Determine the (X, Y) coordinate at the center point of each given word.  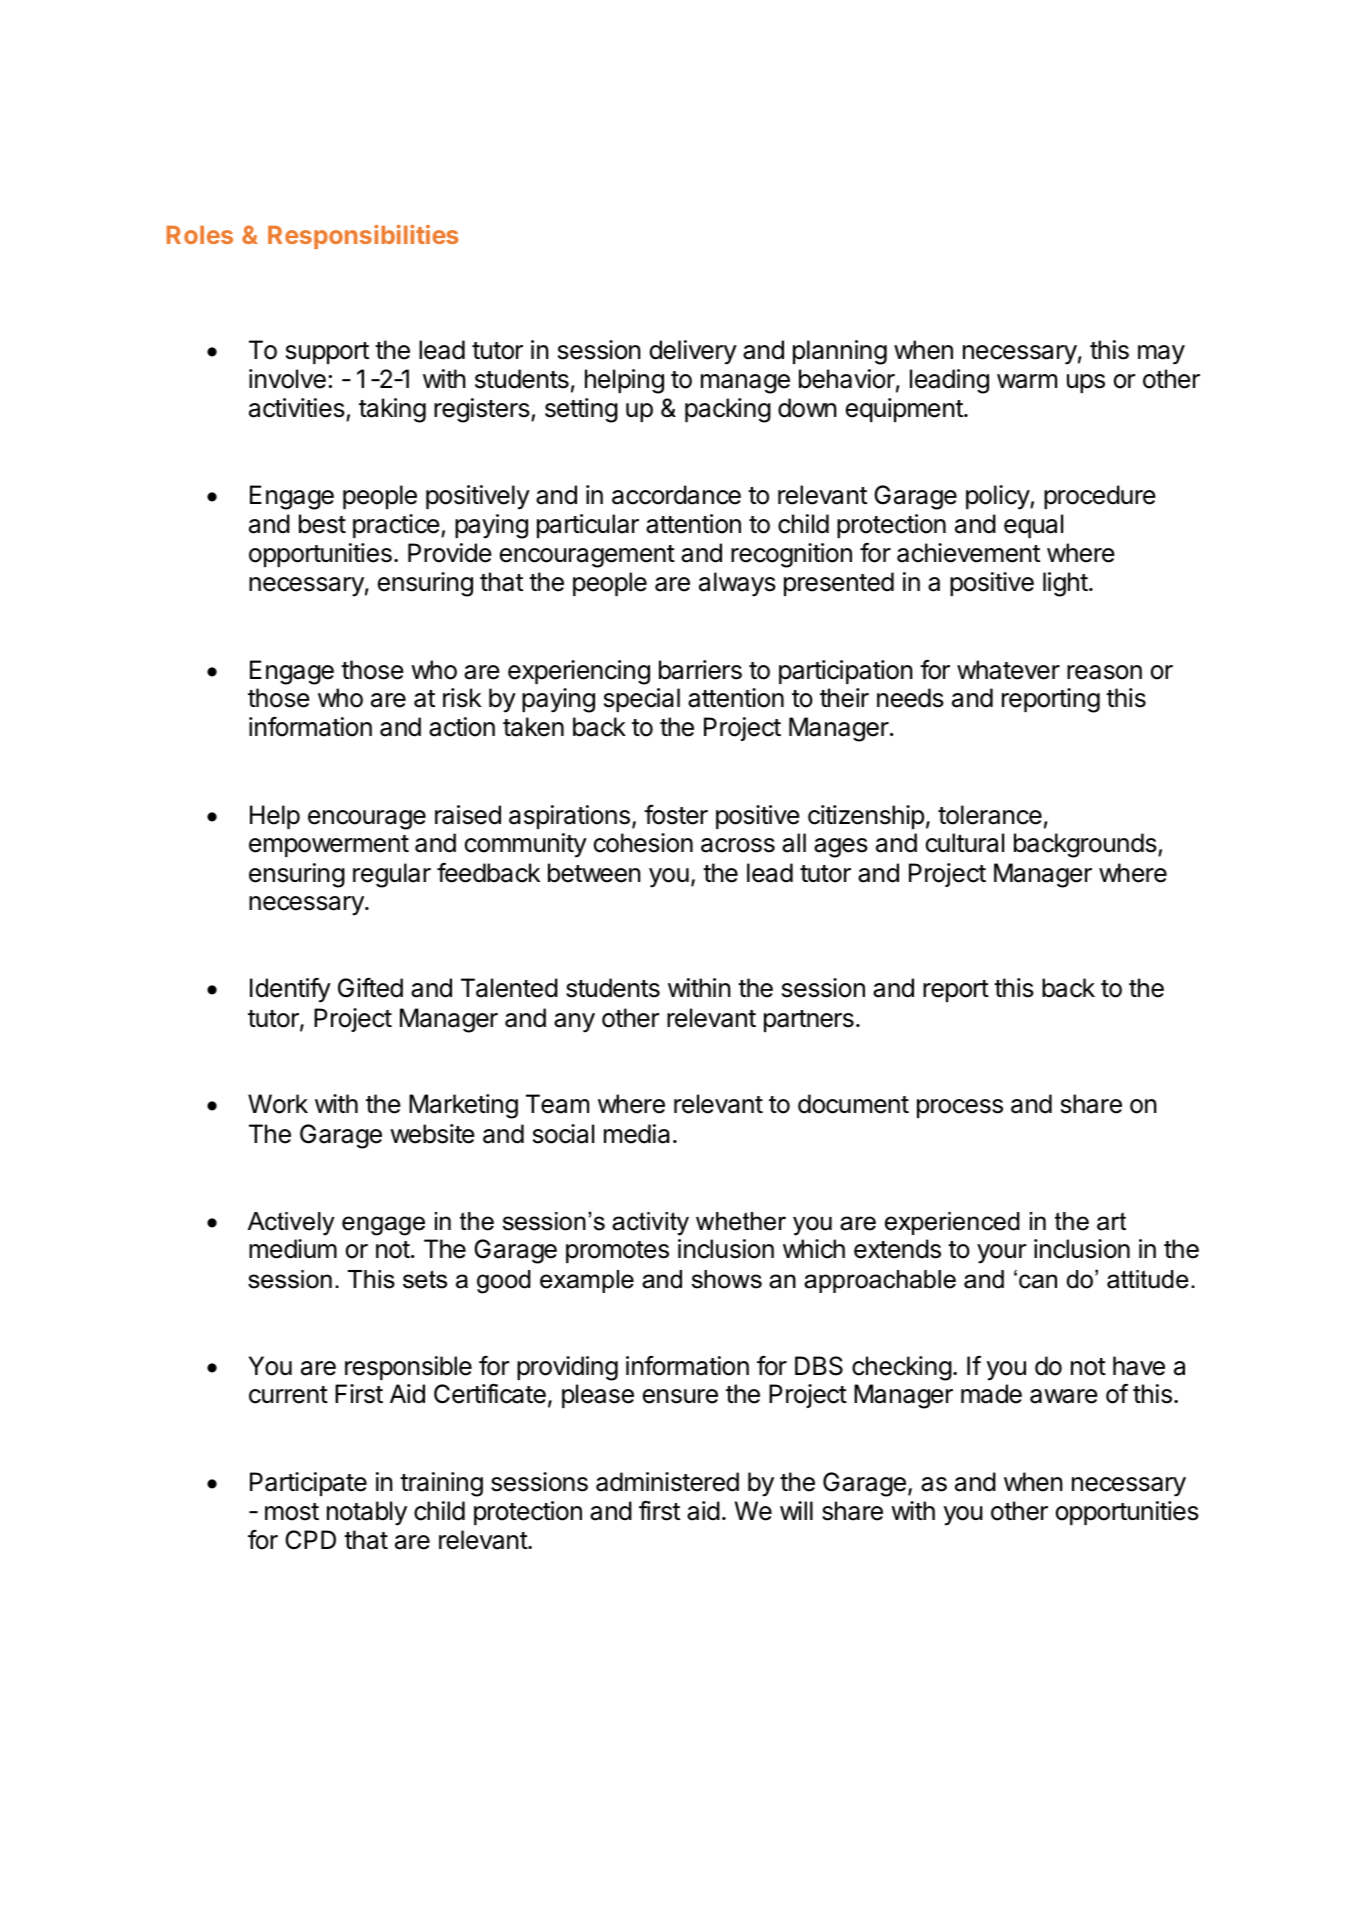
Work (278, 1104)
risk (462, 698)
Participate (308, 1484)
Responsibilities (363, 237)
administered (667, 1482)
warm (1027, 381)
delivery (693, 352)
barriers (700, 670)
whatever (1008, 670)
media (637, 1134)
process (960, 1108)
